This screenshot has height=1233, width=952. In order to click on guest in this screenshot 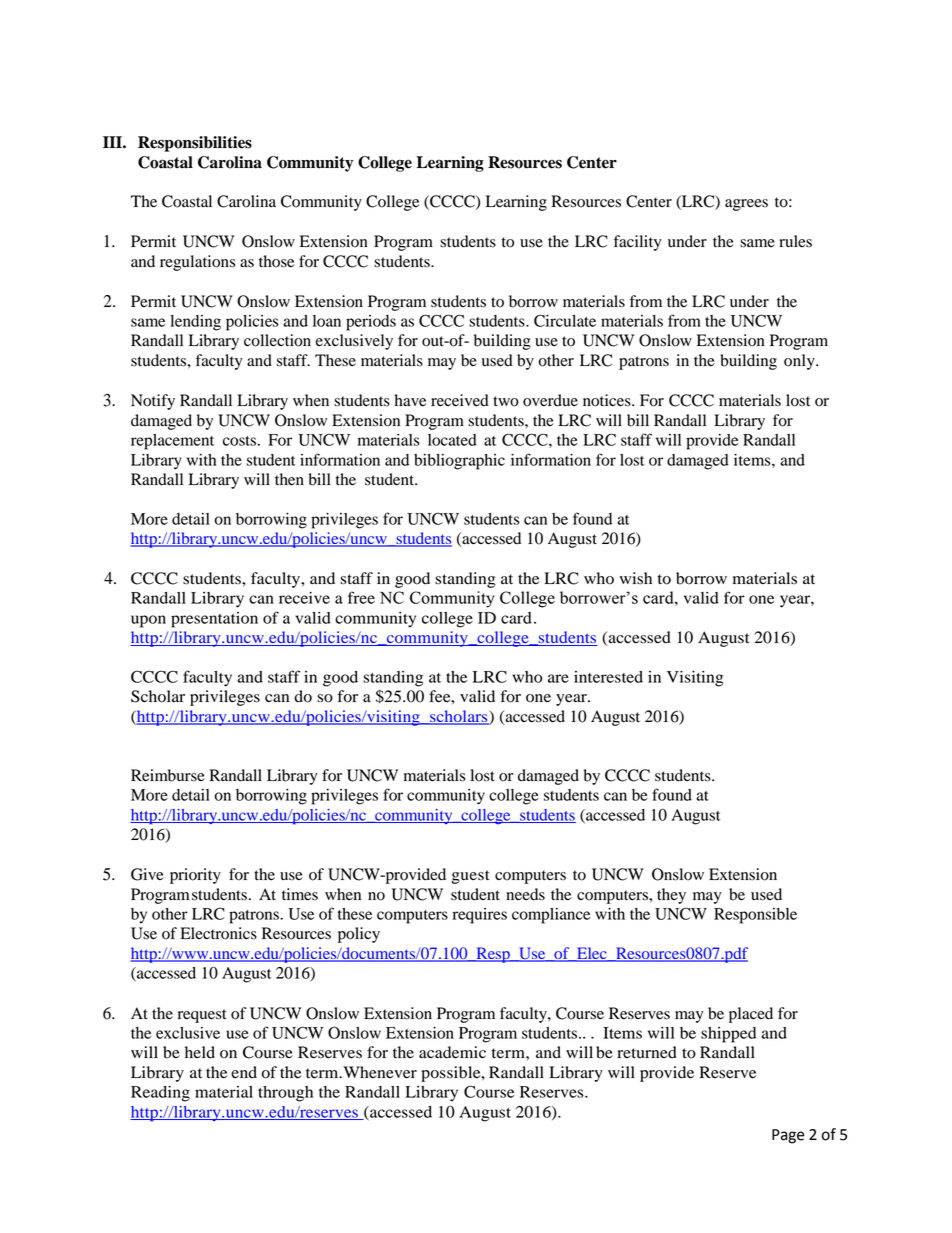, I will do `click(471, 877)`.
